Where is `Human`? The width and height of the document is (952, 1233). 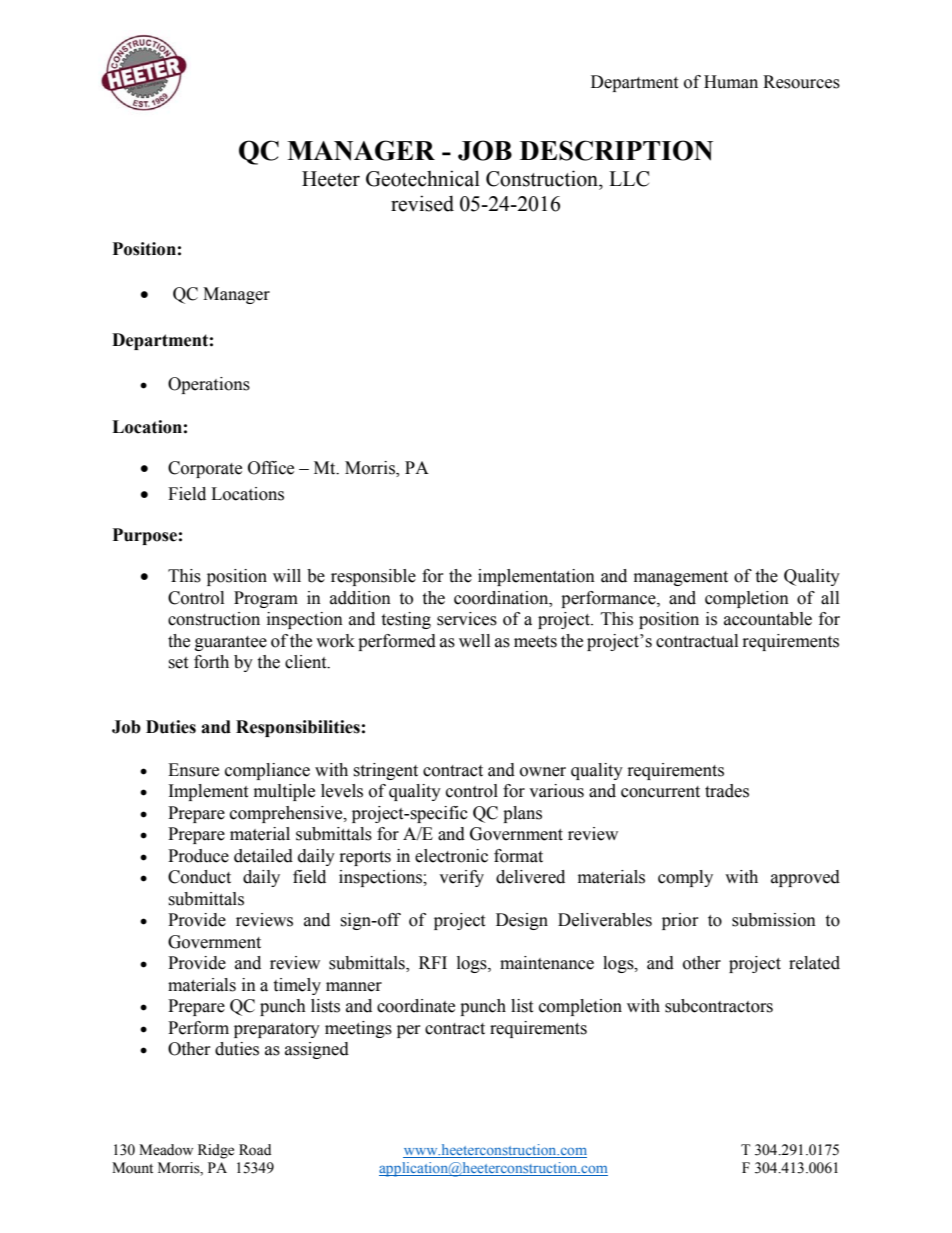
Human is located at coordinates (731, 82).
